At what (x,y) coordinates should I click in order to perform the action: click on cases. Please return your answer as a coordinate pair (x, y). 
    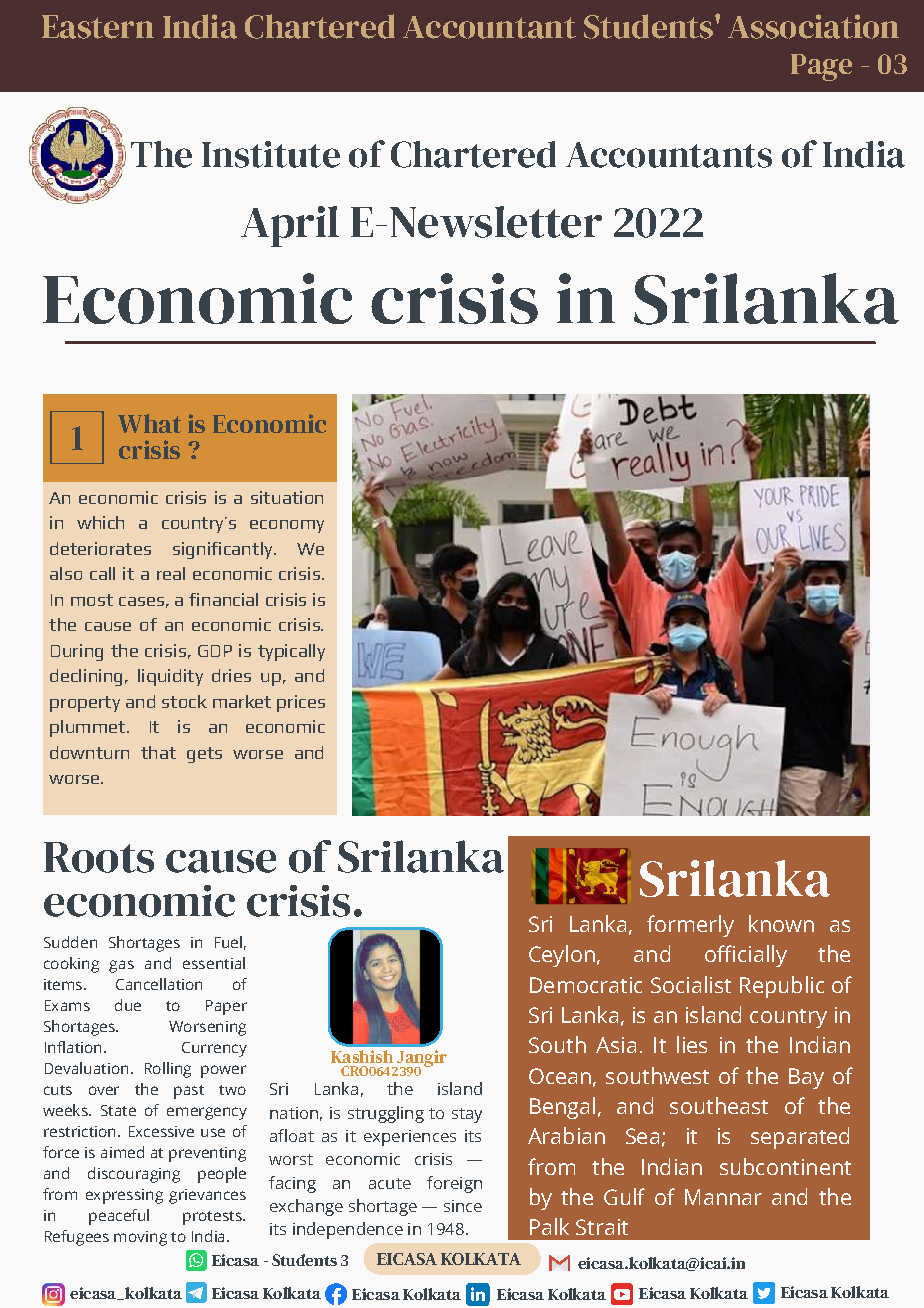
    Looking at the image, I should click on (141, 601).
